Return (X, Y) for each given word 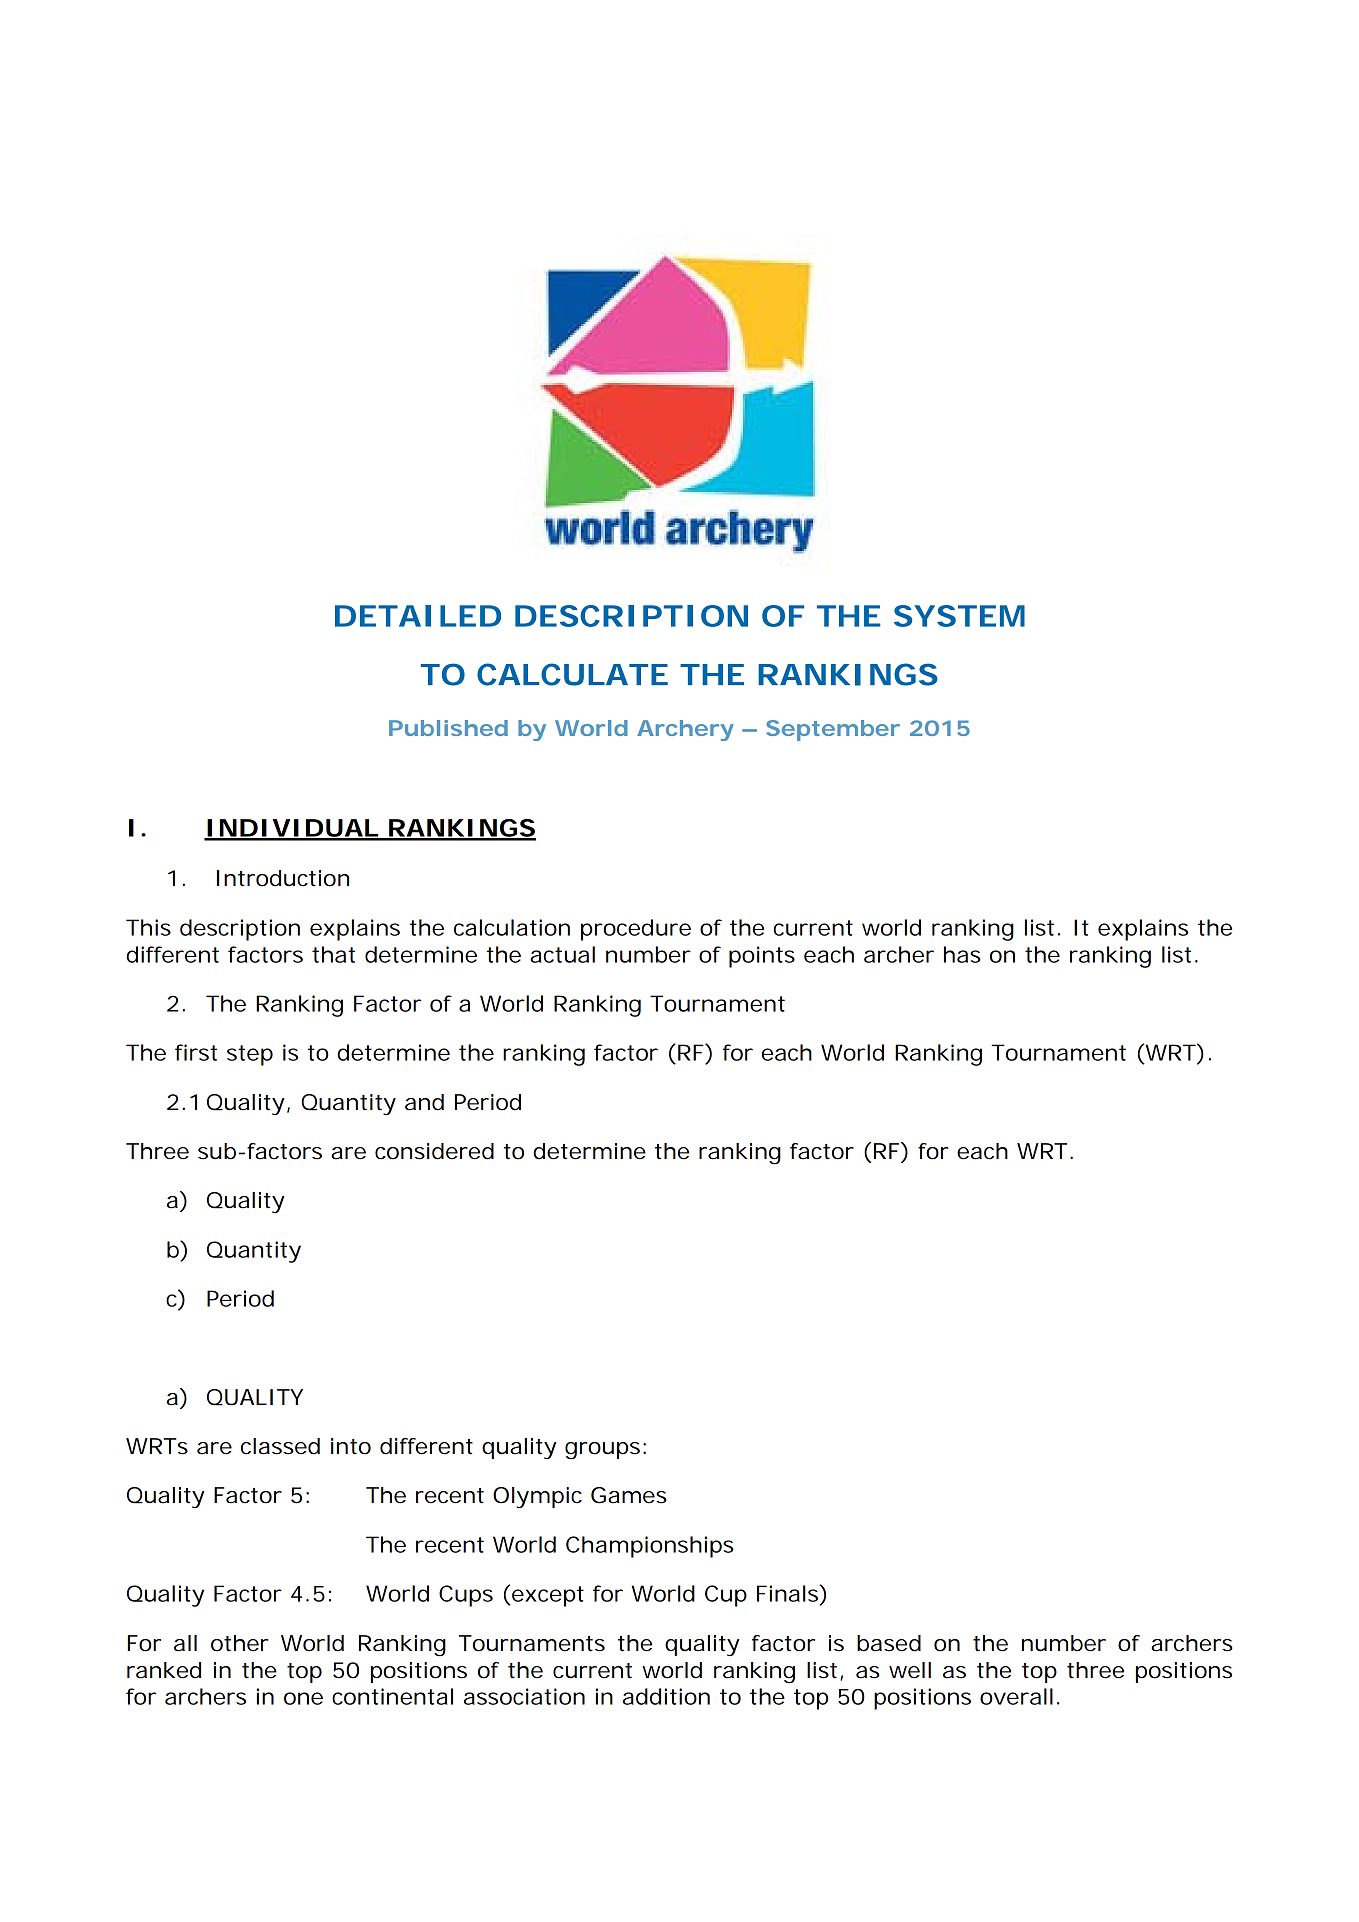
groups (602, 1451)
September (833, 730)
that (333, 954)
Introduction (283, 878)
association (524, 1696)
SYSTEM (959, 616)
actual (562, 954)
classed (280, 1446)
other (239, 1643)
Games (629, 1495)
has (962, 954)
